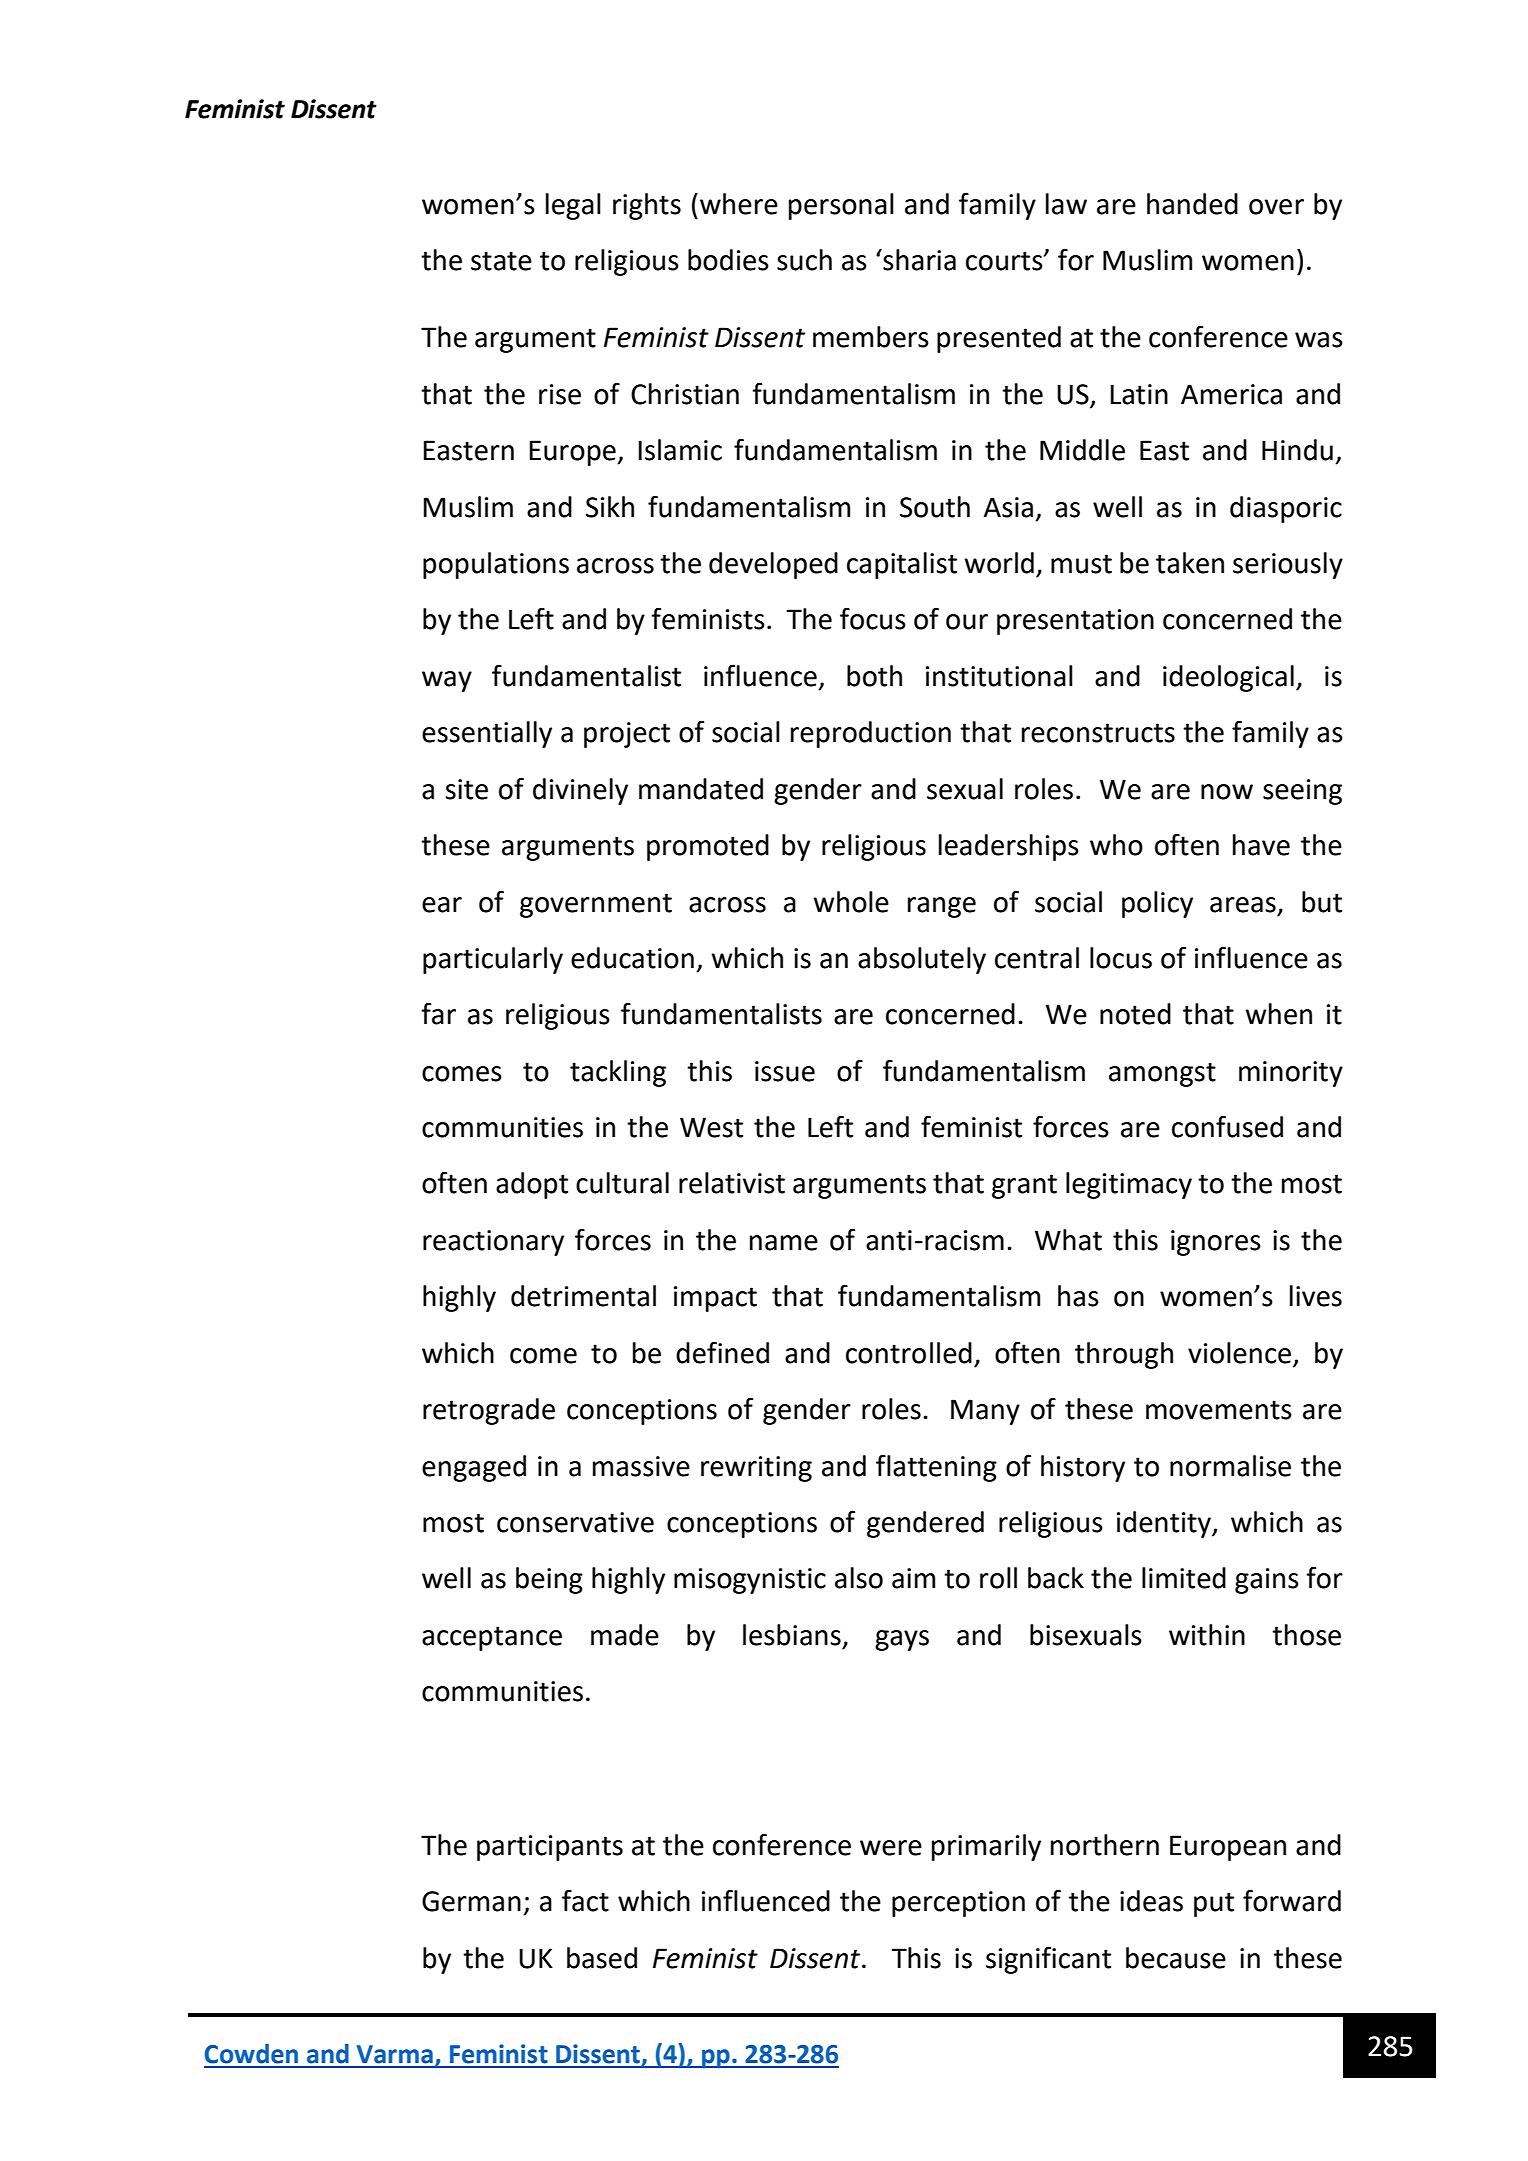  I want to click on state, so click(501, 261).
